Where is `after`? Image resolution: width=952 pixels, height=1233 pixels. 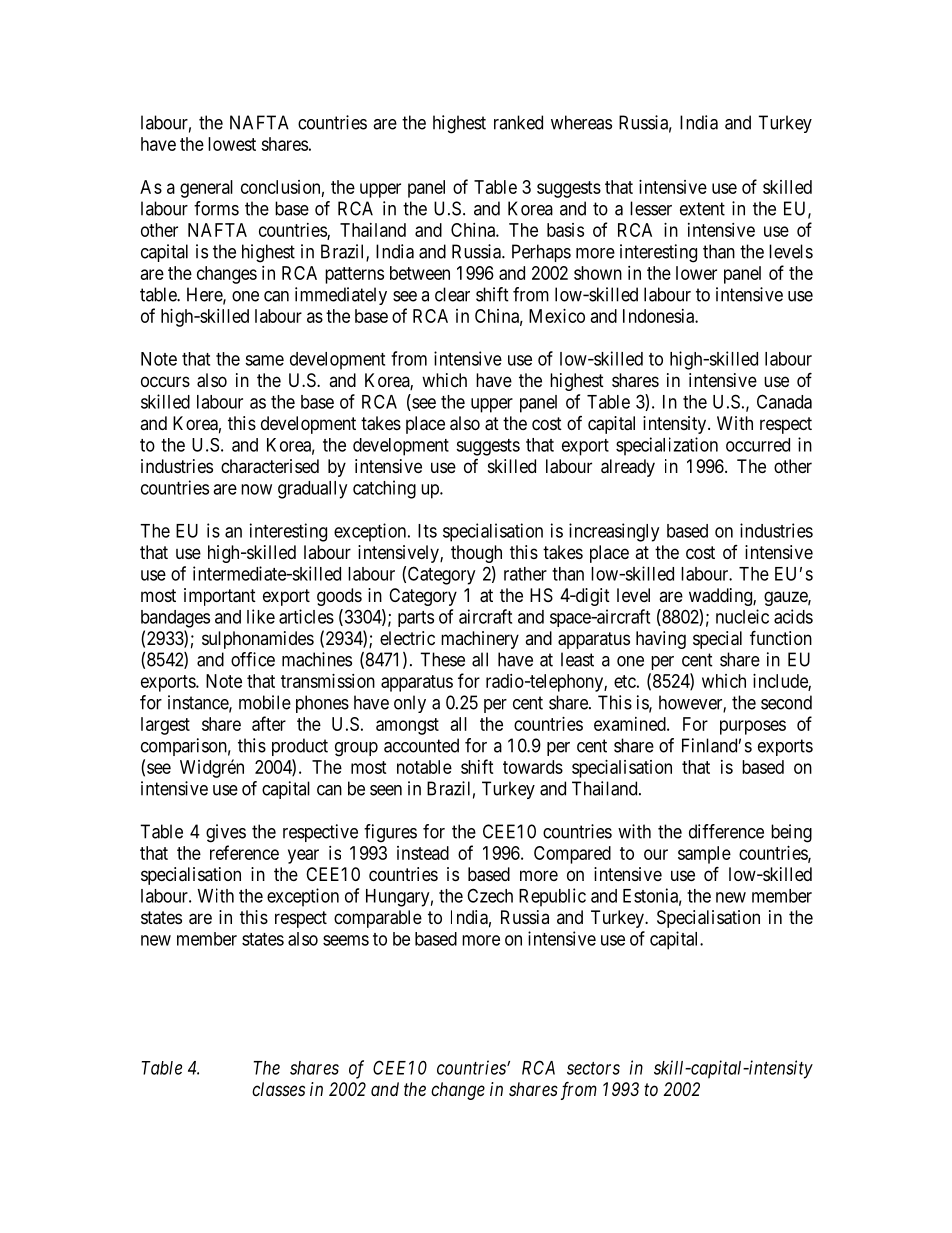
after is located at coordinates (269, 723).
